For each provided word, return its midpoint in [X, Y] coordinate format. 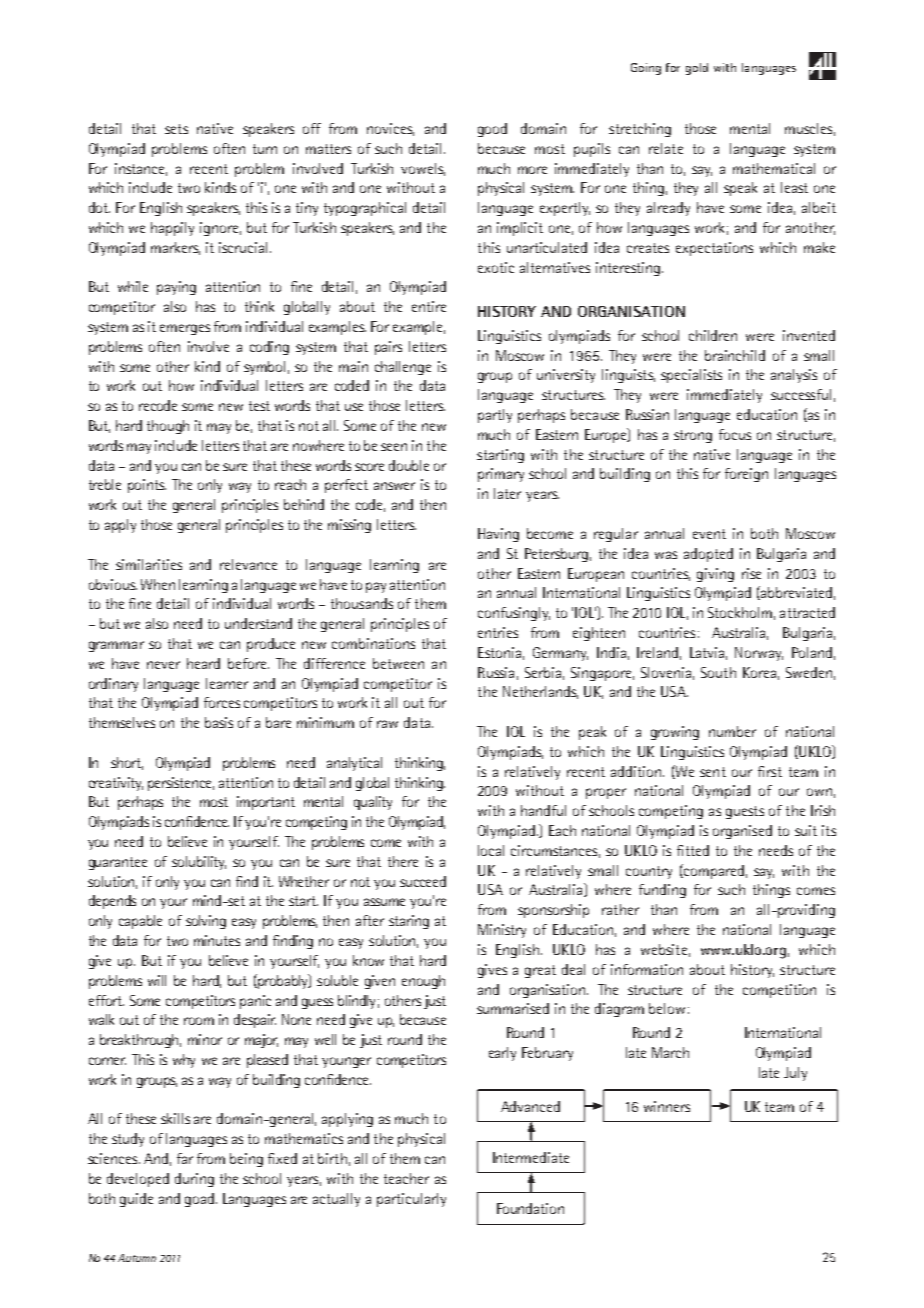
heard [203, 663]
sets [176, 129]
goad [201, 1200]
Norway [759, 654]
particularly [411, 1200]
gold [697, 69]
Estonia [499, 652]
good [492, 130]
